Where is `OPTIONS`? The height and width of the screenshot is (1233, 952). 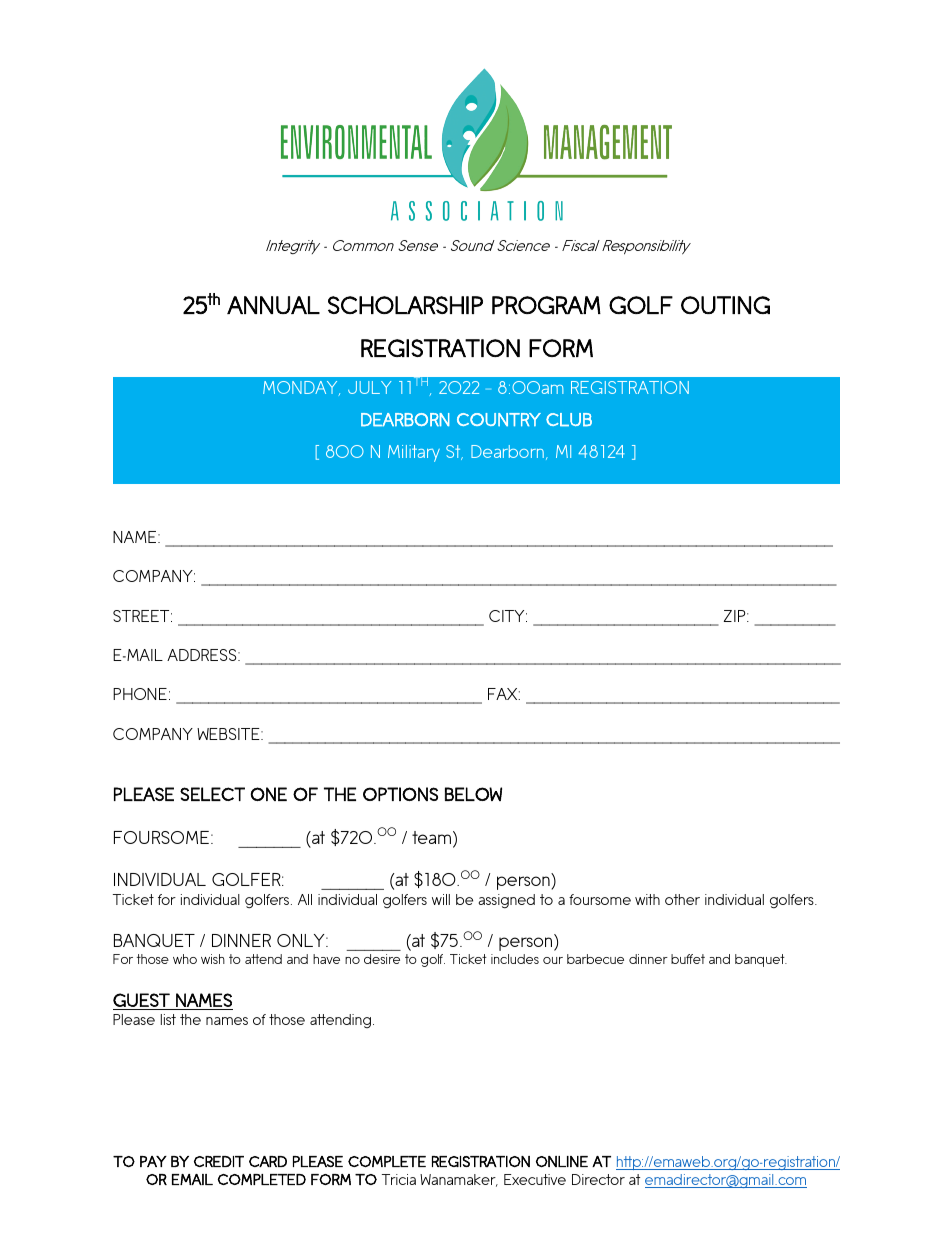 OPTIONS is located at coordinates (400, 794).
